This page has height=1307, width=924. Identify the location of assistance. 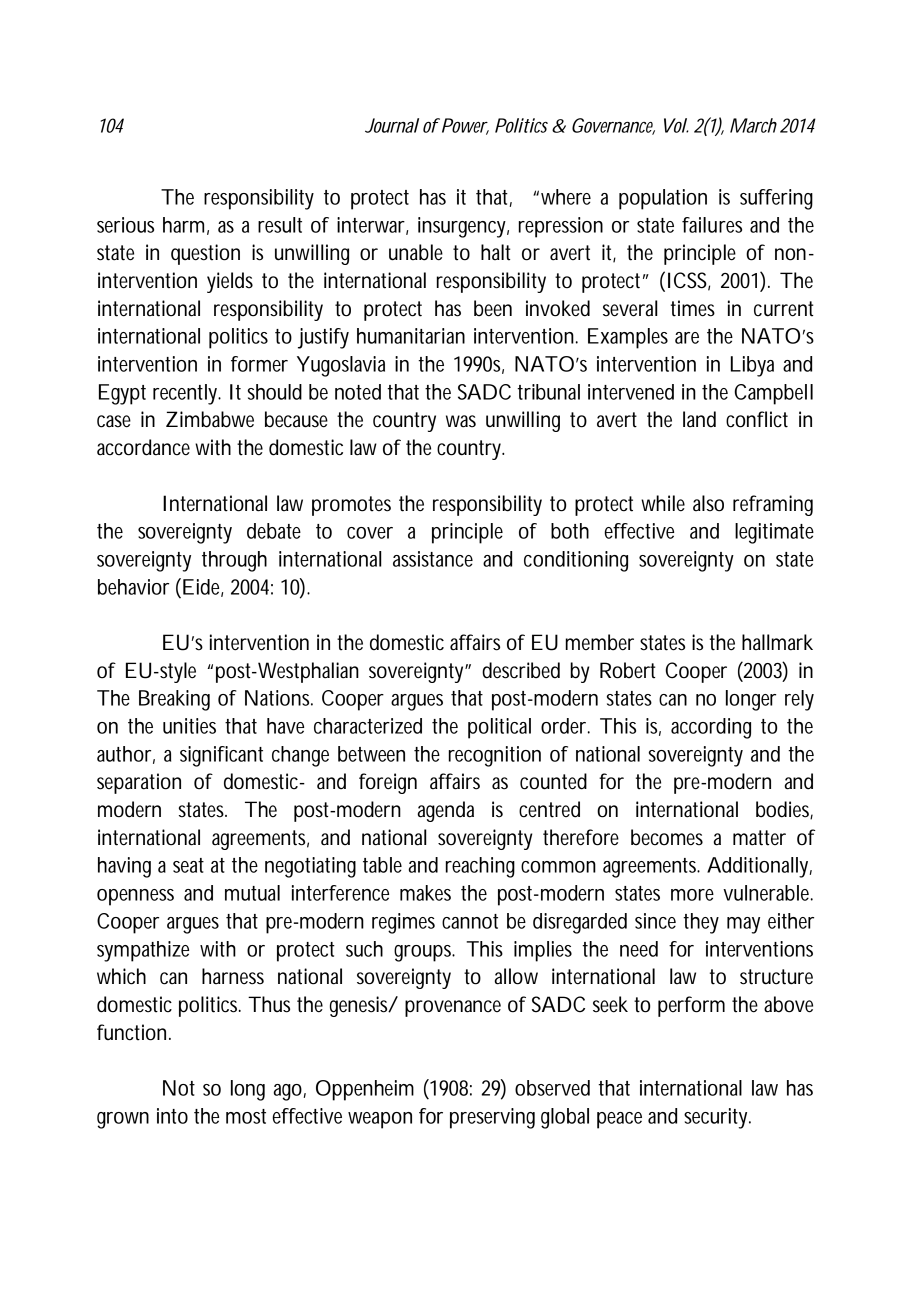
(433, 559).
